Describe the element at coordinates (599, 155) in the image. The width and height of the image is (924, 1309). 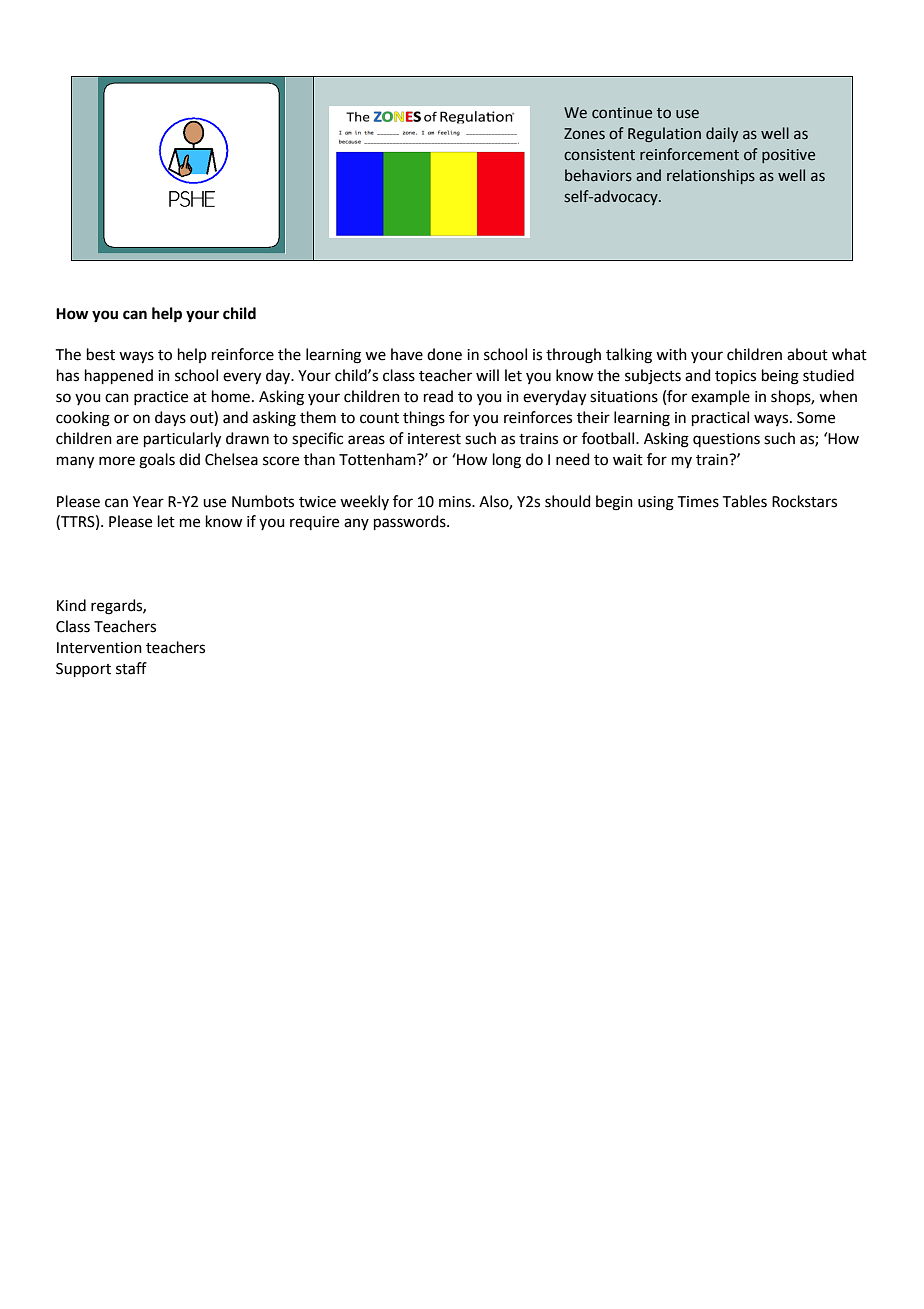
I see `consistent` at that location.
